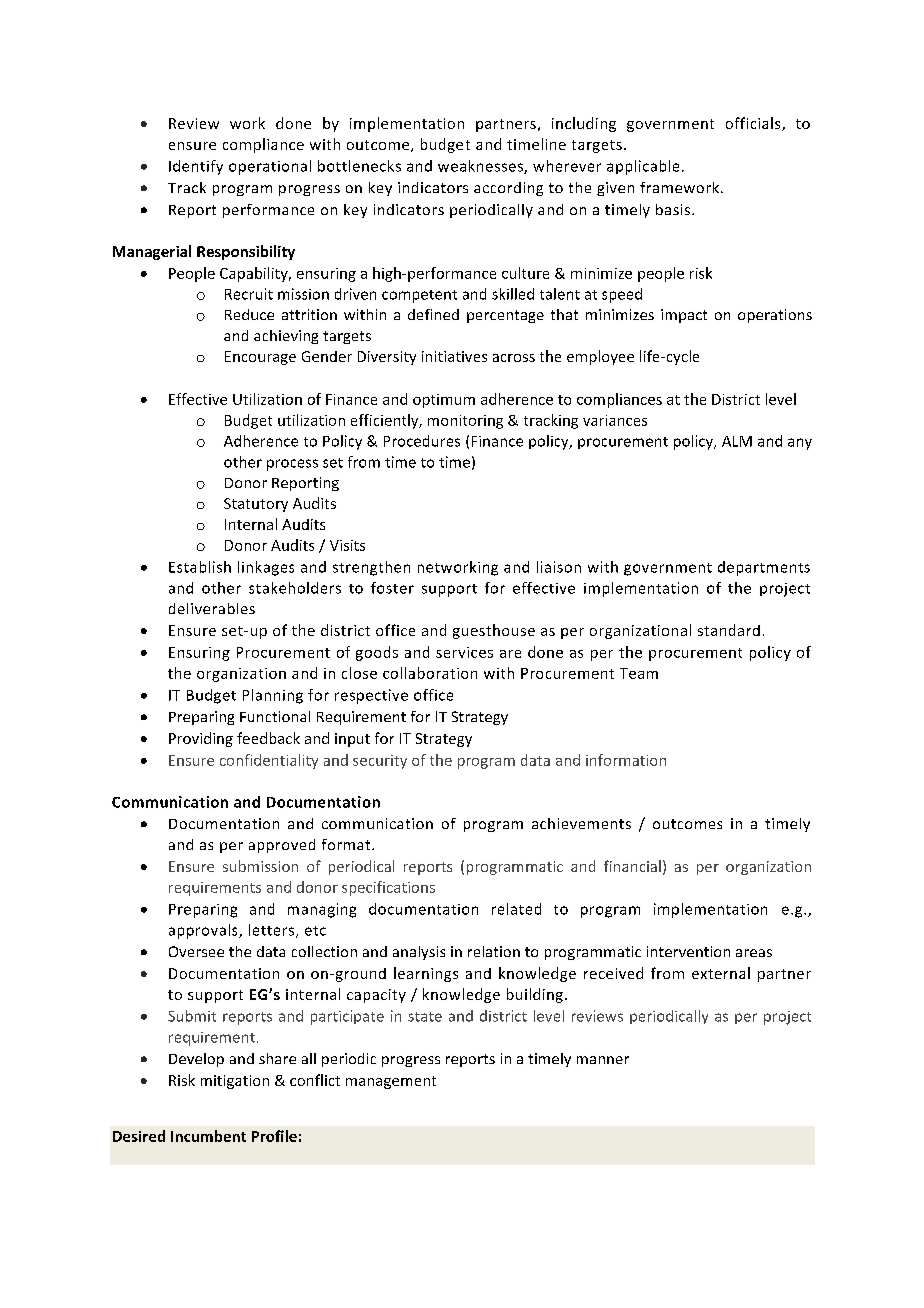 This image has width=924, height=1308. I want to click on mitigation, so click(235, 1082).
